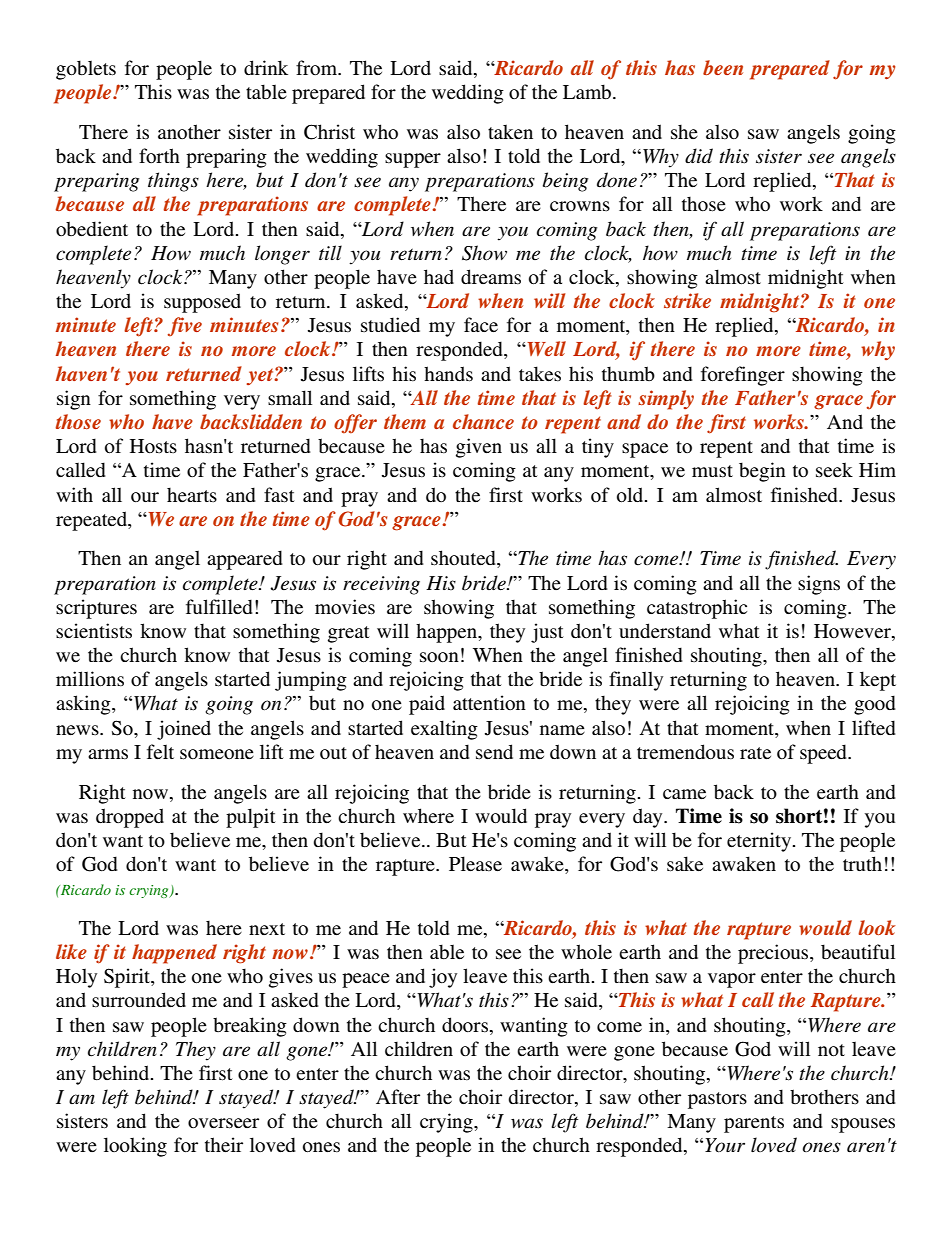 Image resolution: width=952 pixels, height=1233 pixels. I want to click on After, so click(398, 1096).
